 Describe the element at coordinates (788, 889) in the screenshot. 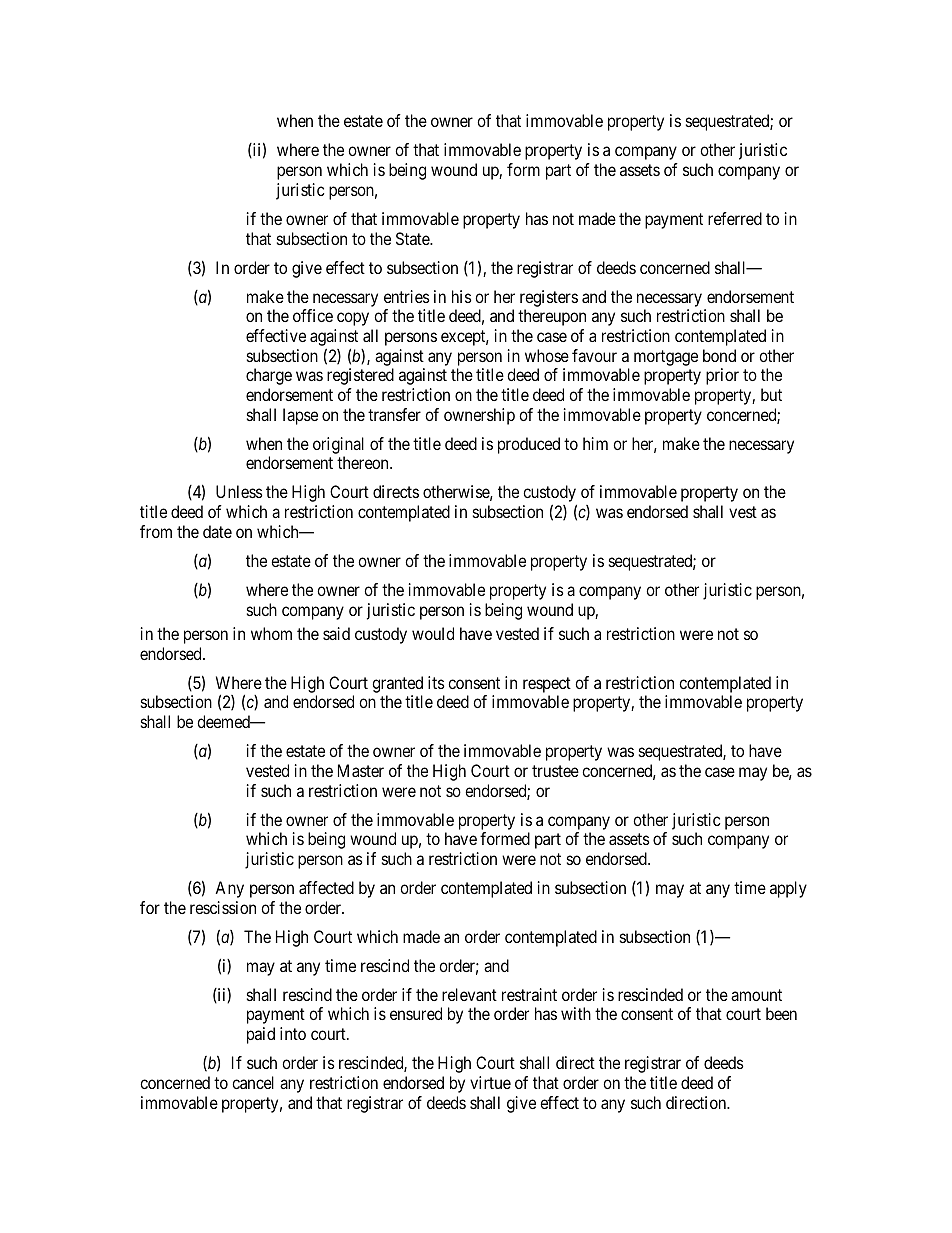

I see `apply` at that location.
